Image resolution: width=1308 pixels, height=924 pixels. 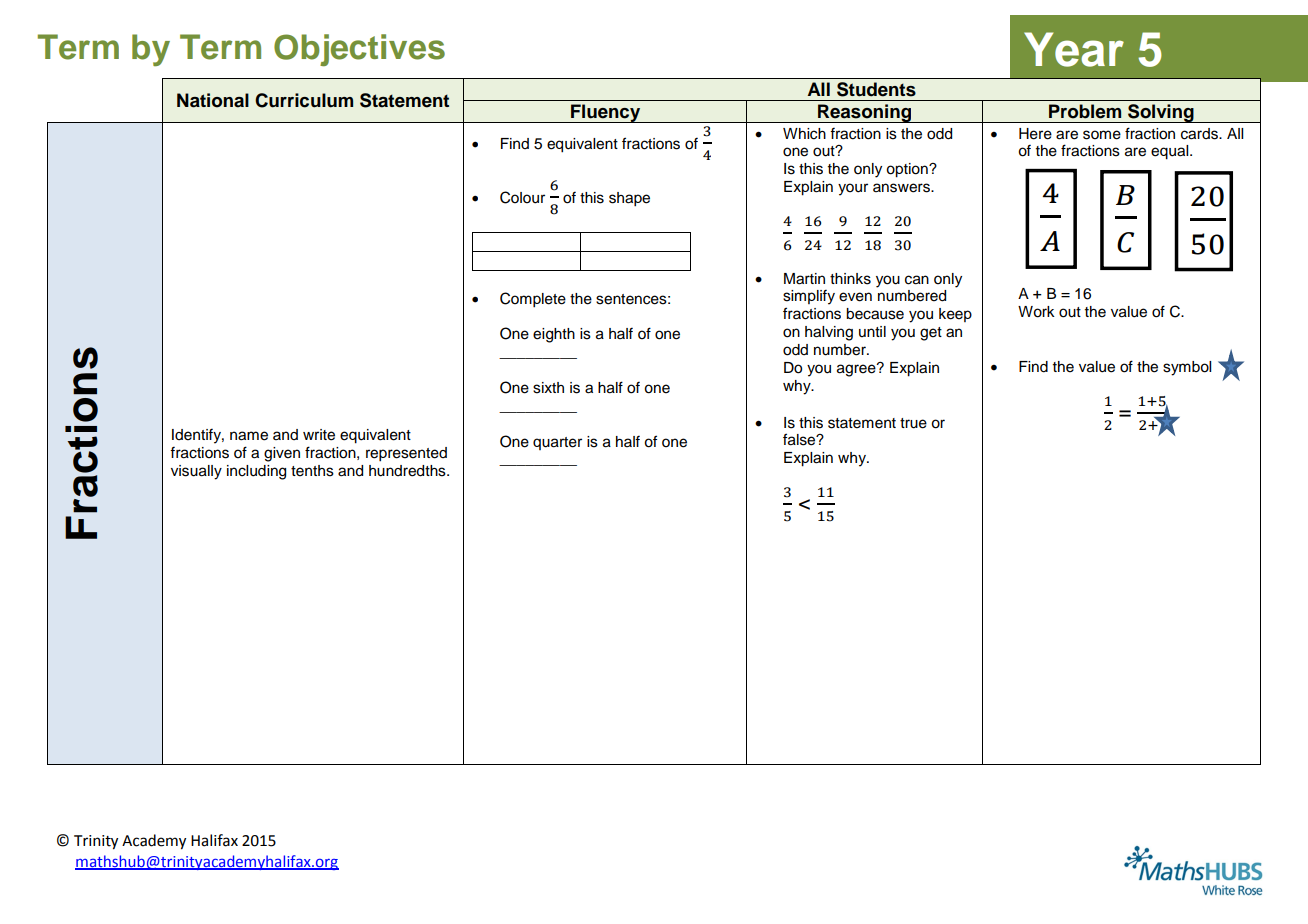 I want to click on true, so click(x=913, y=423).
